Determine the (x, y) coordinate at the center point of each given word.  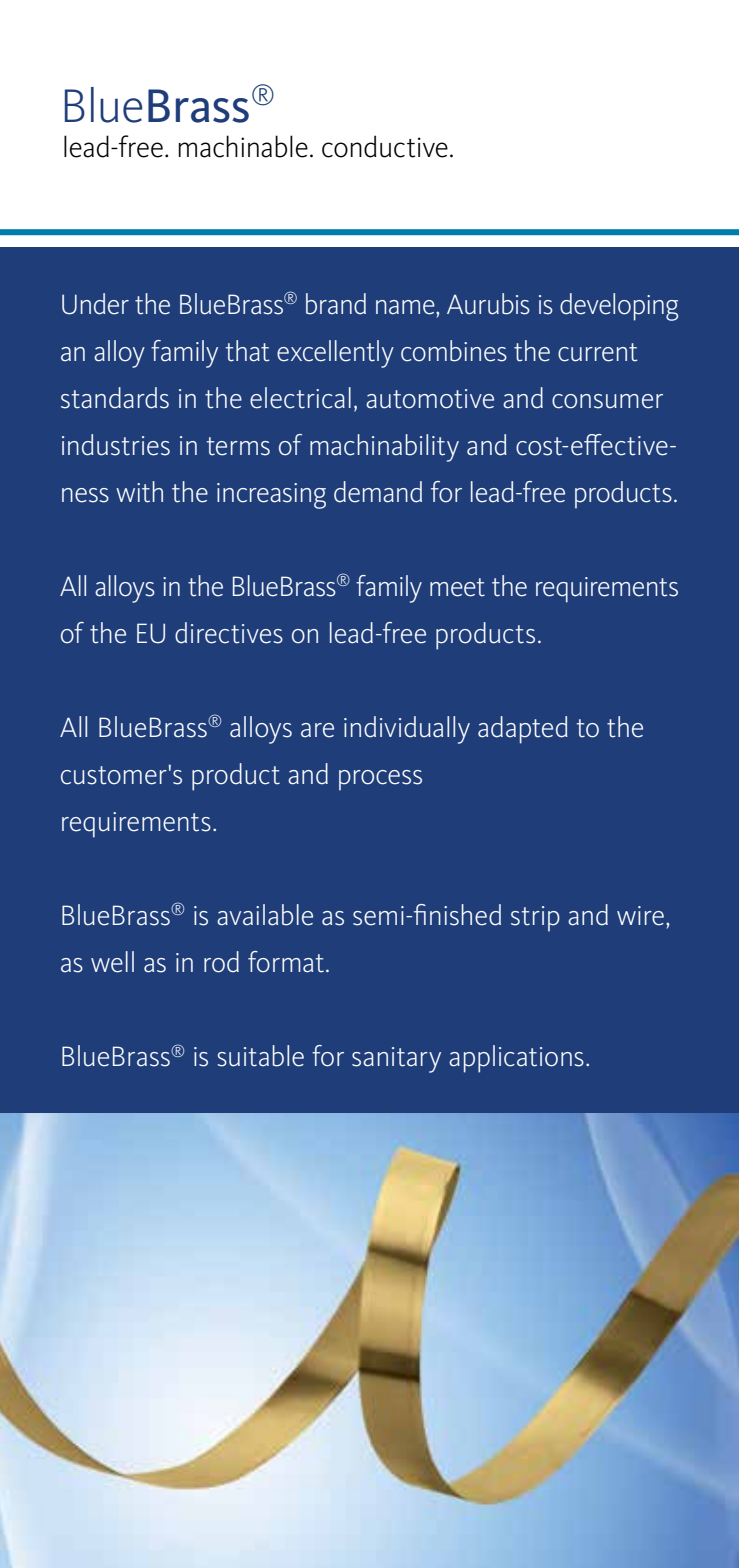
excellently (335, 354)
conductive (385, 146)
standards (115, 398)
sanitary (396, 1060)
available (265, 915)
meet (457, 587)
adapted (523, 730)
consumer (607, 401)
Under (95, 304)
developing (619, 307)
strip (535, 919)
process (380, 780)
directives (229, 633)
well (112, 962)
